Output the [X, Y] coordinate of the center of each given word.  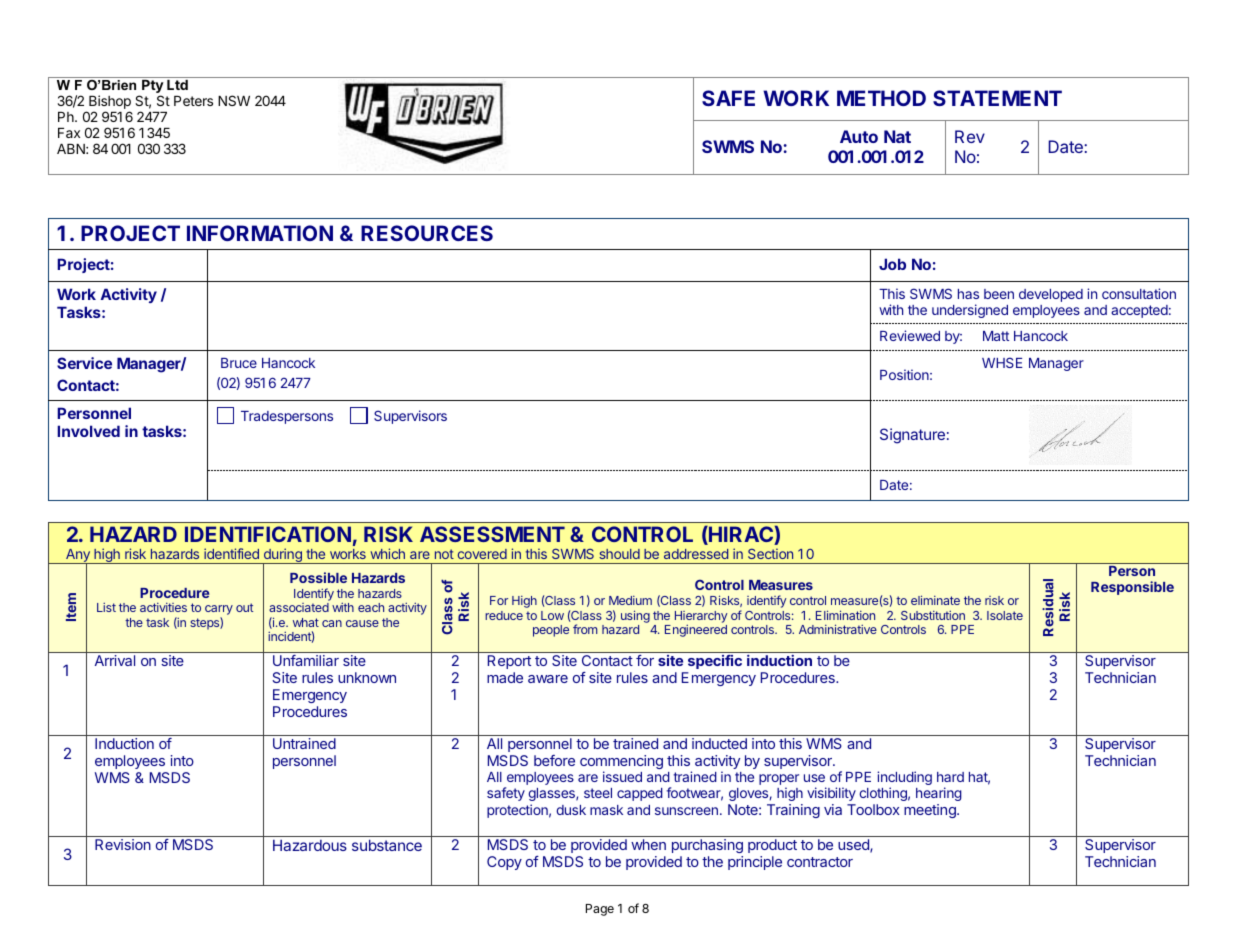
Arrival [115, 660]
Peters [193, 101]
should [619, 554]
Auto [859, 136]
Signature [912, 436]
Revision [123, 844]
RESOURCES [427, 233]
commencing [621, 763]
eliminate [935, 600]
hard [950, 777]
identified [231, 553]
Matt [996, 336]
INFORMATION [260, 233]
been [999, 294]
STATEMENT [997, 98]
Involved [88, 431]
